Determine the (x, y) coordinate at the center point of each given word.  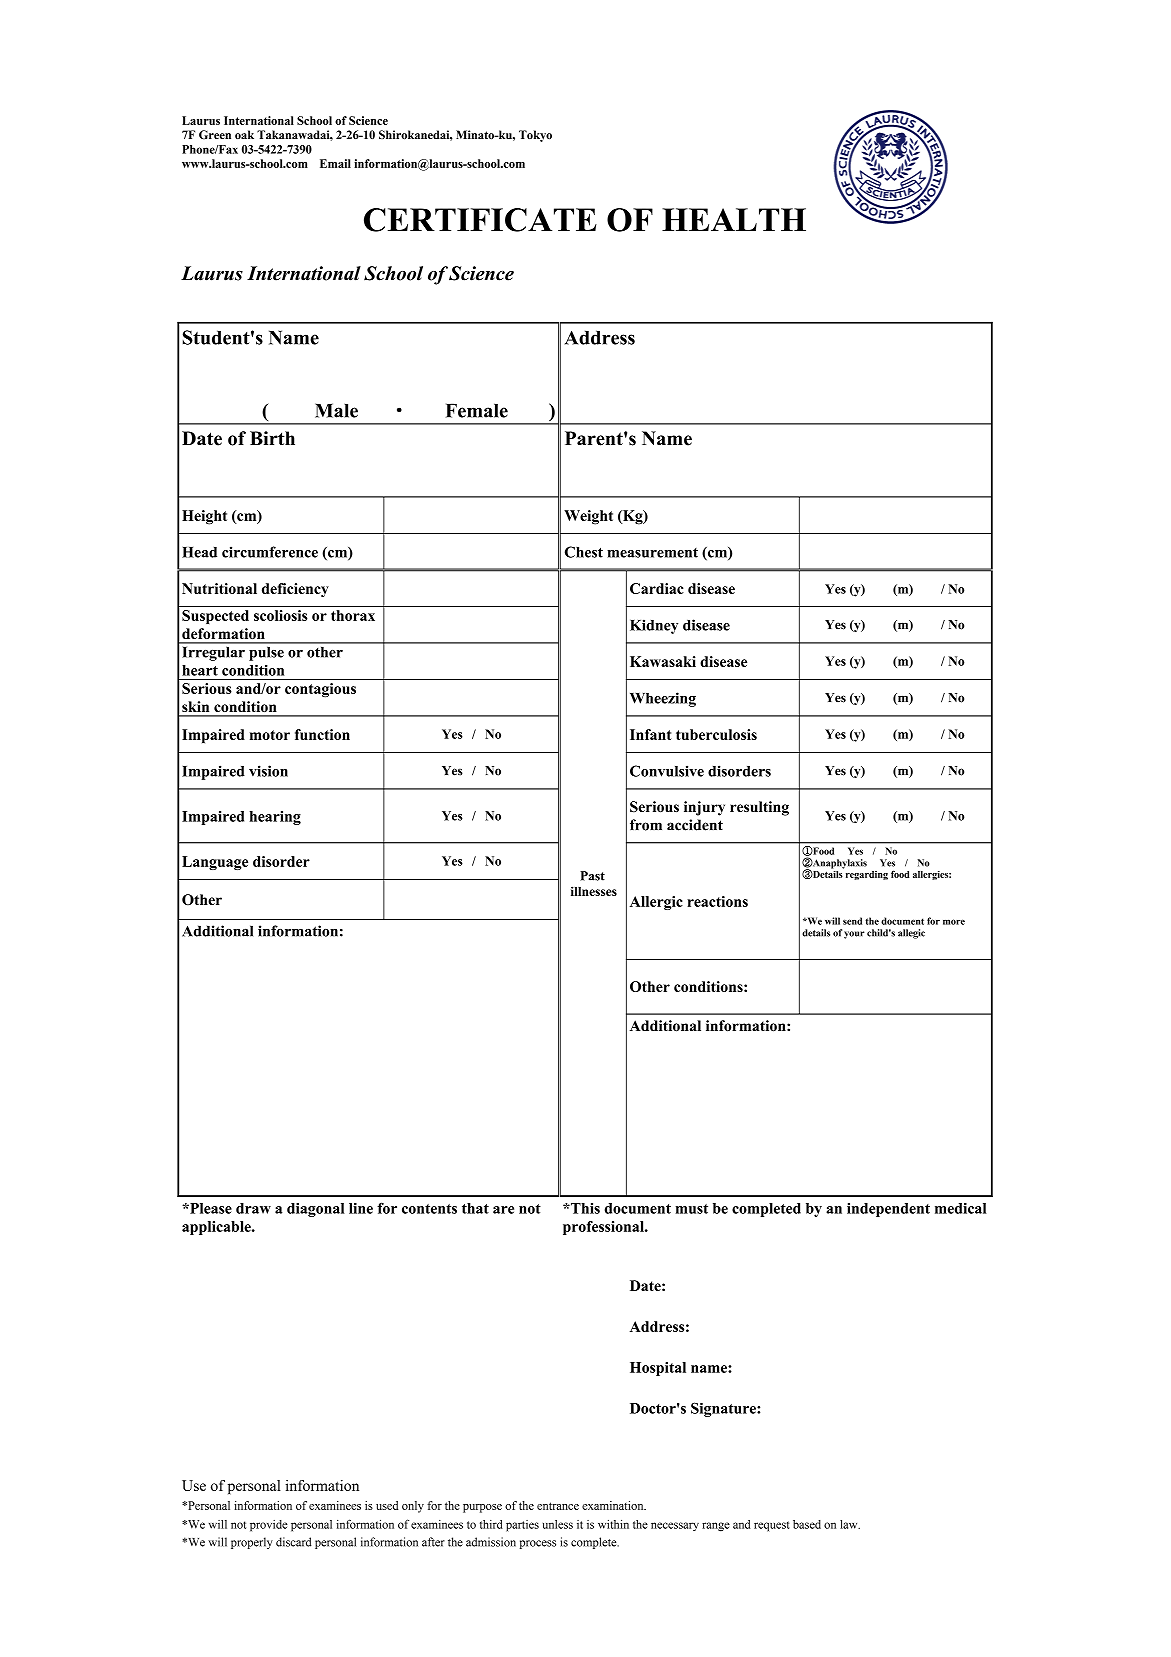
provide (269, 1526)
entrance (558, 1506)
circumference (270, 552)
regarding (865, 874)
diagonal (315, 1210)
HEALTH (734, 219)
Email (335, 163)
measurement (652, 553)
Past (592, 876)
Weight (588, 517)
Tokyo (535, 136)
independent (888, 1210)
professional (604, 1228)
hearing (275, 818)
